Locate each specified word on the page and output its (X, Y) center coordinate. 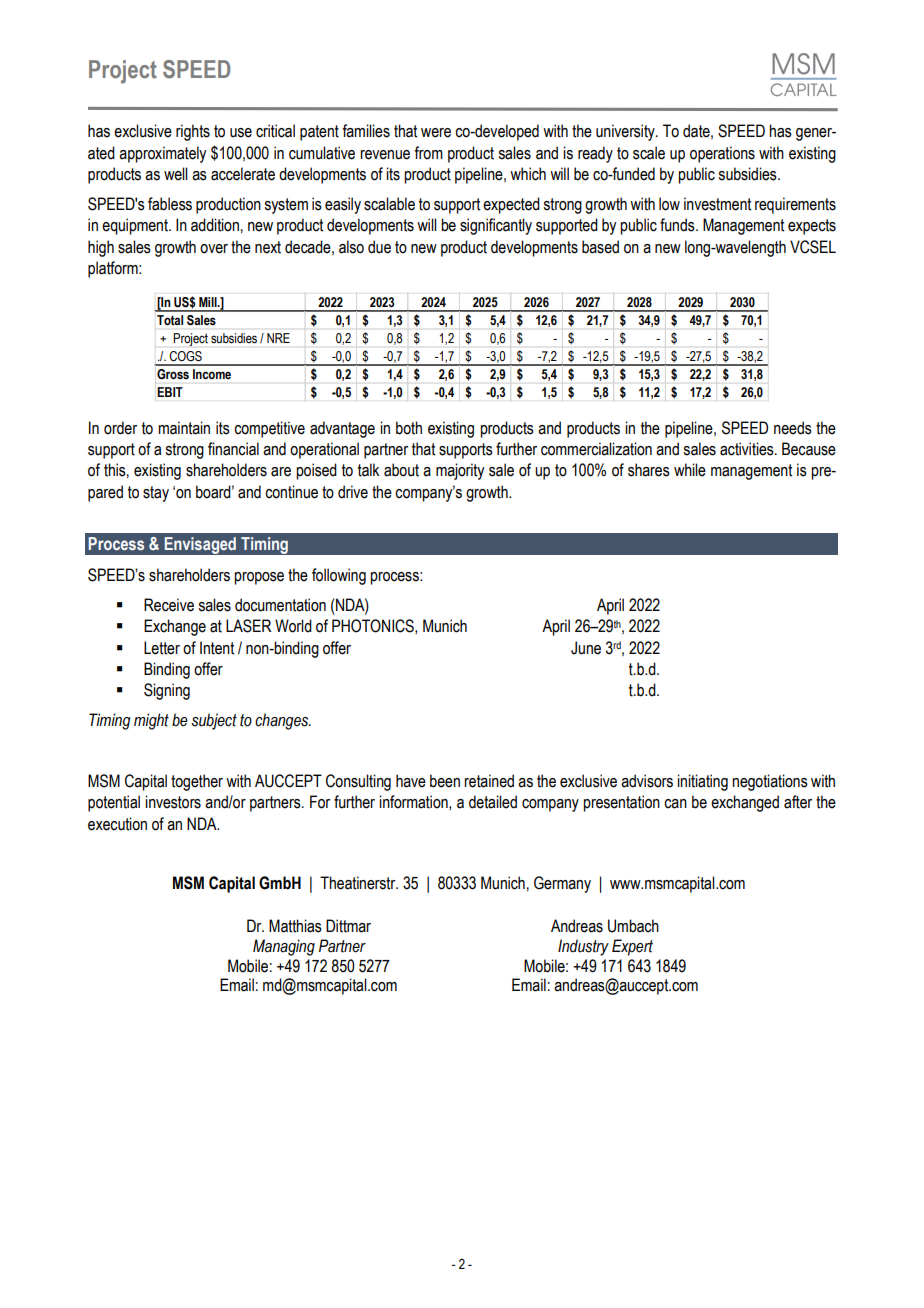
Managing (284, 947)
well (176, 174)
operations (722, 154)
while (690, 470)
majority (460, 471)
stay (156, 494)
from (428, 153)
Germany (562, 884)
